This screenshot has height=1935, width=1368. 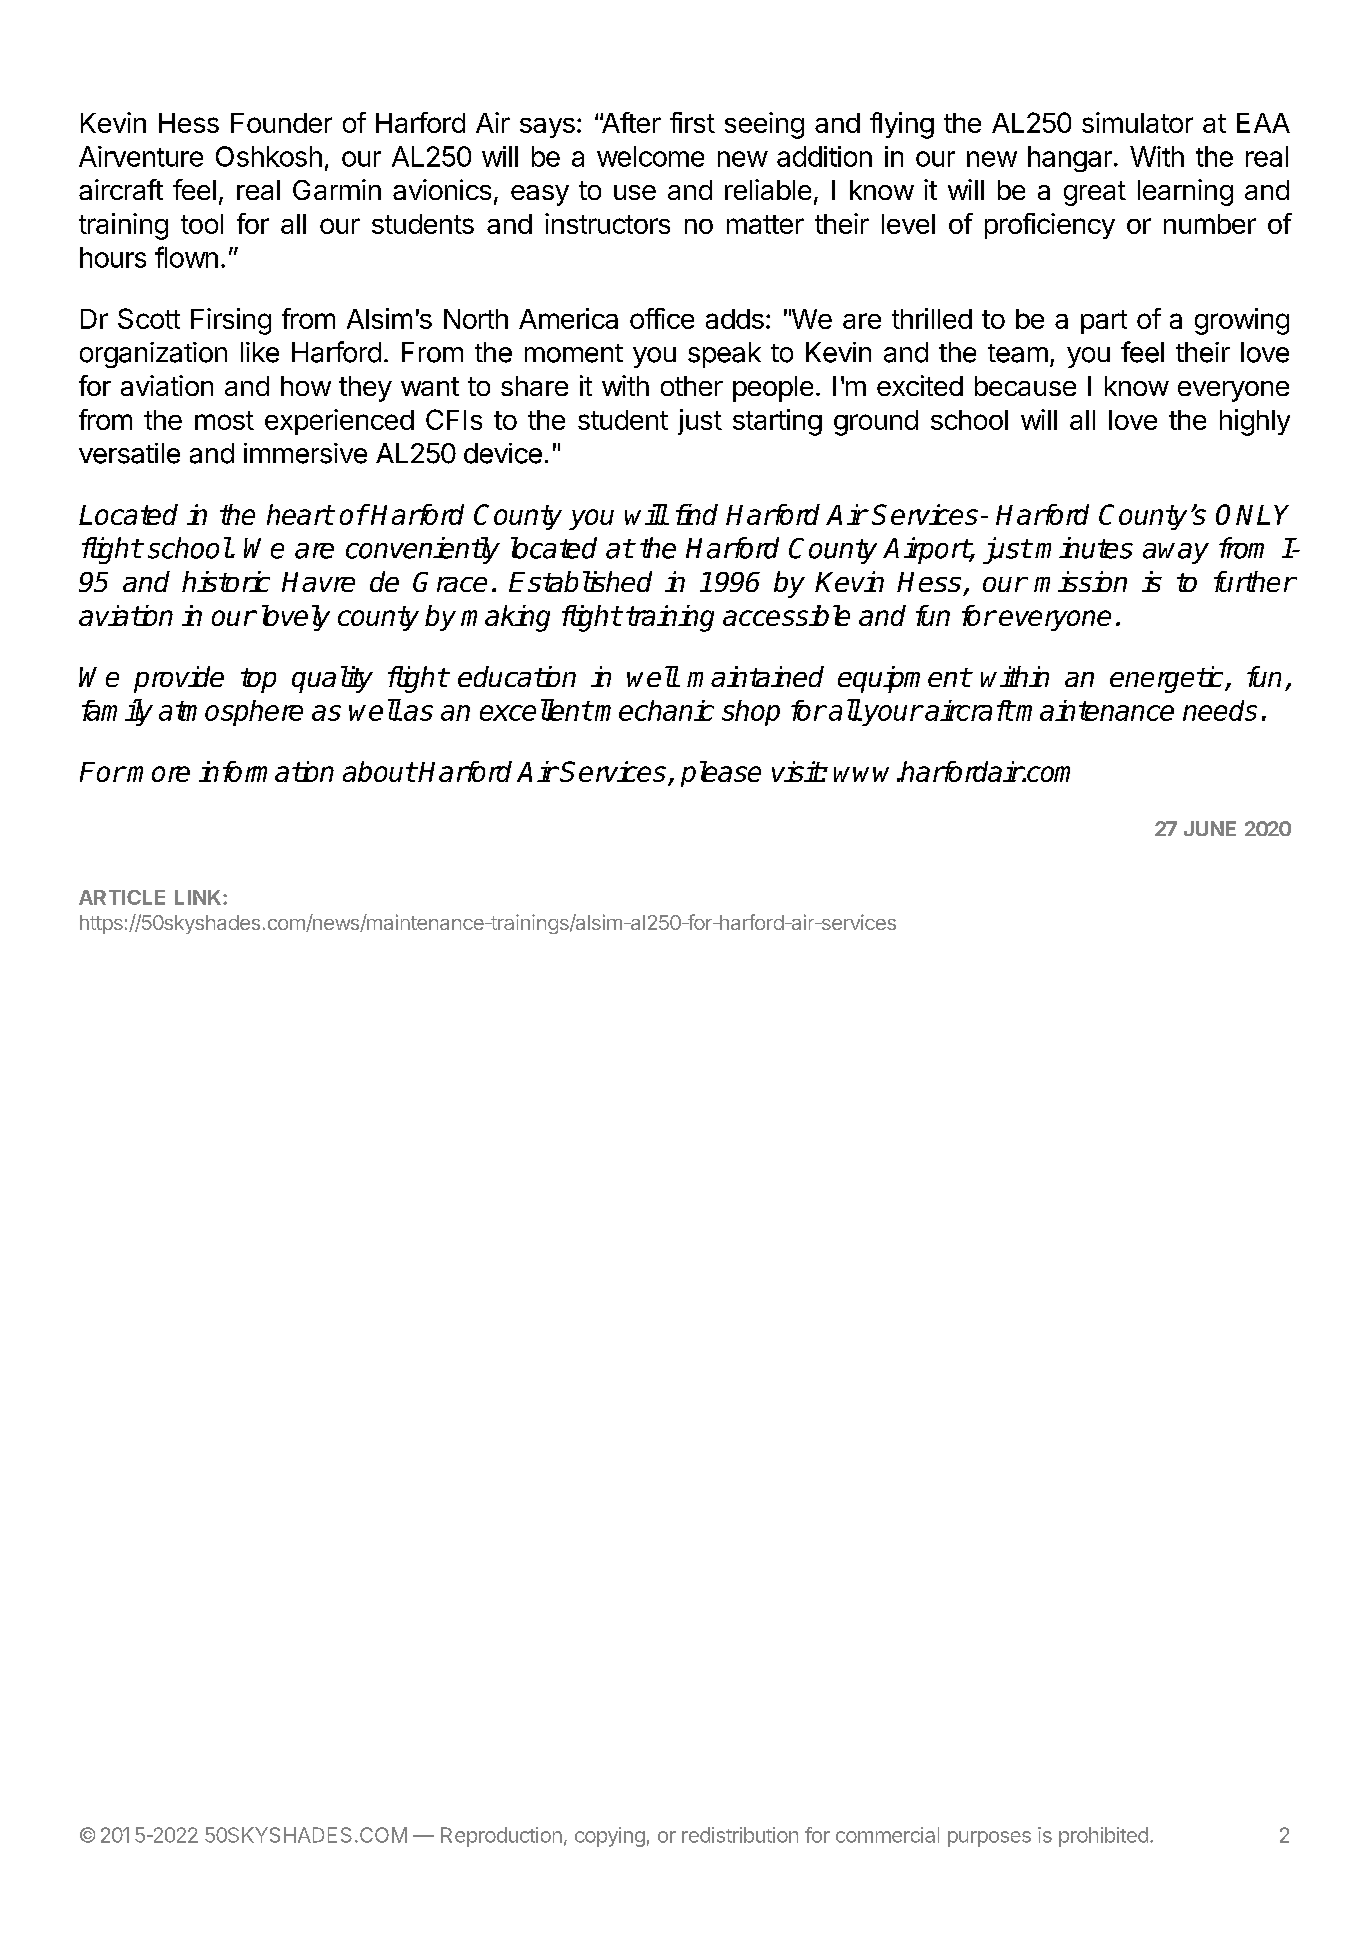 I want to click on JUNE, so click(x=1210, y=828).
